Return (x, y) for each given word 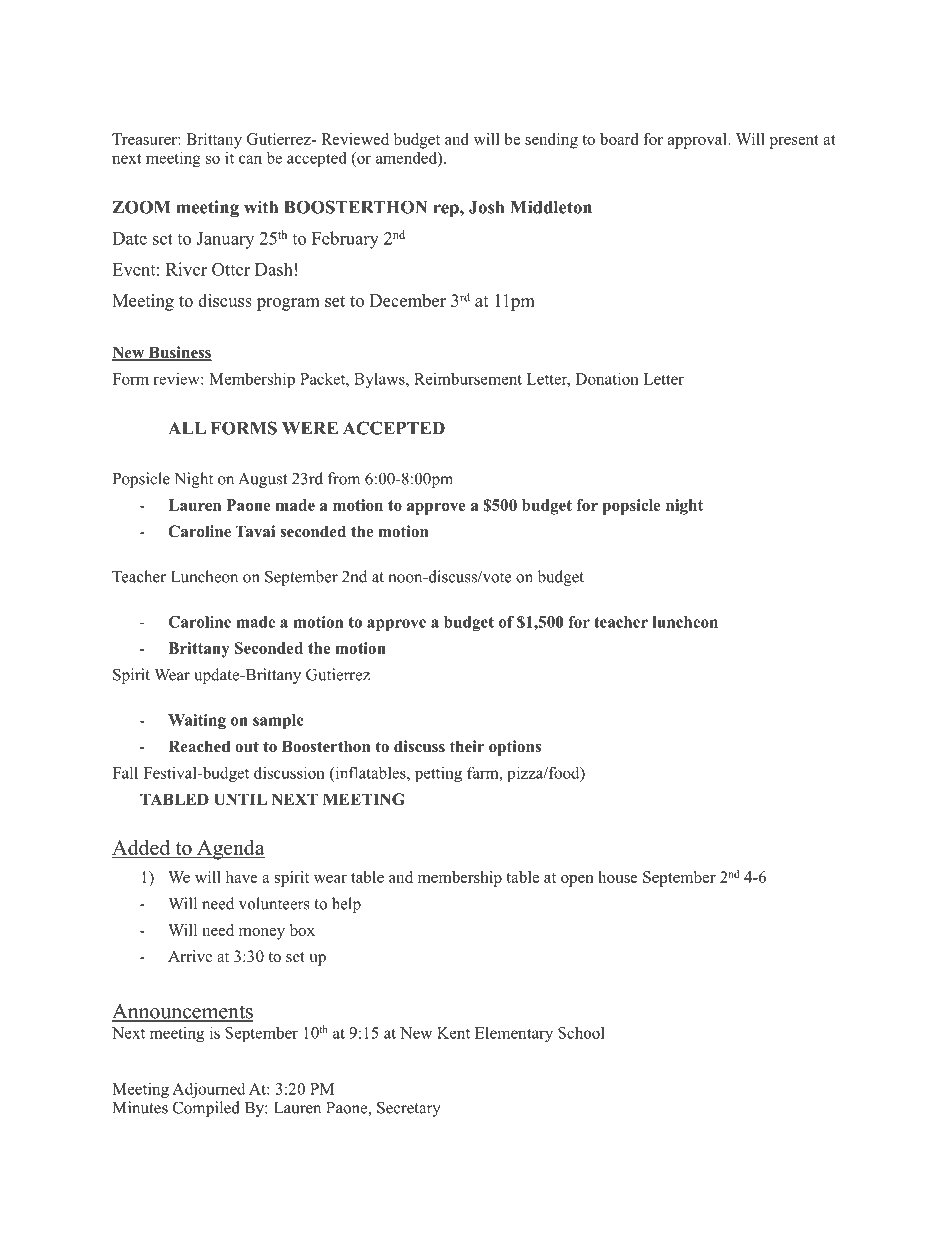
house (618, 877)
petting (438, 774)
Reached (199, 746)
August (262, 480)
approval (698, 141)
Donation (607, 378)
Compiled (206, 1109)
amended (407, 157)
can (250, 159)
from (344, 478)
